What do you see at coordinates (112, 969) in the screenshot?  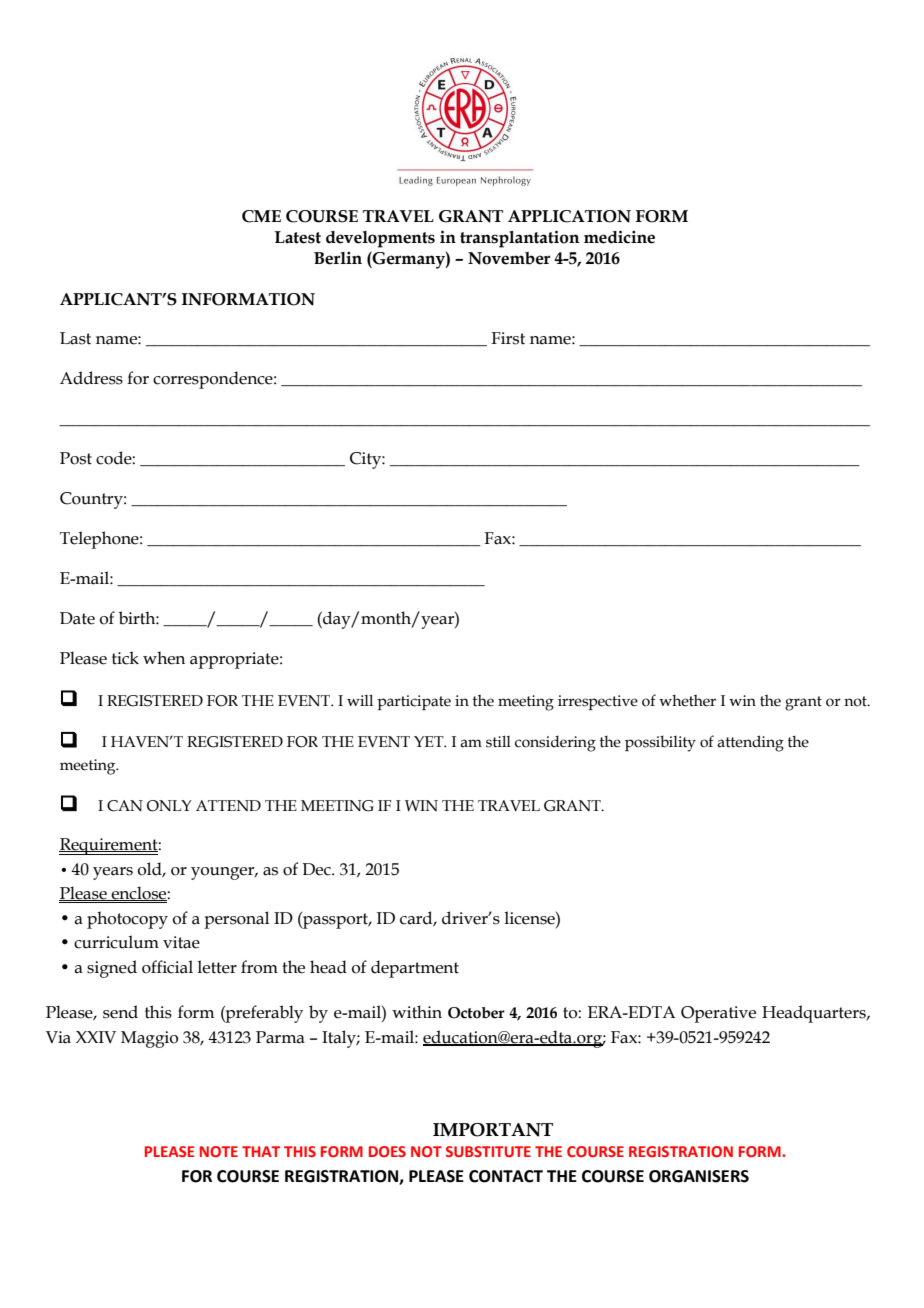 I see `signed` at bounding box center [112, 969].
